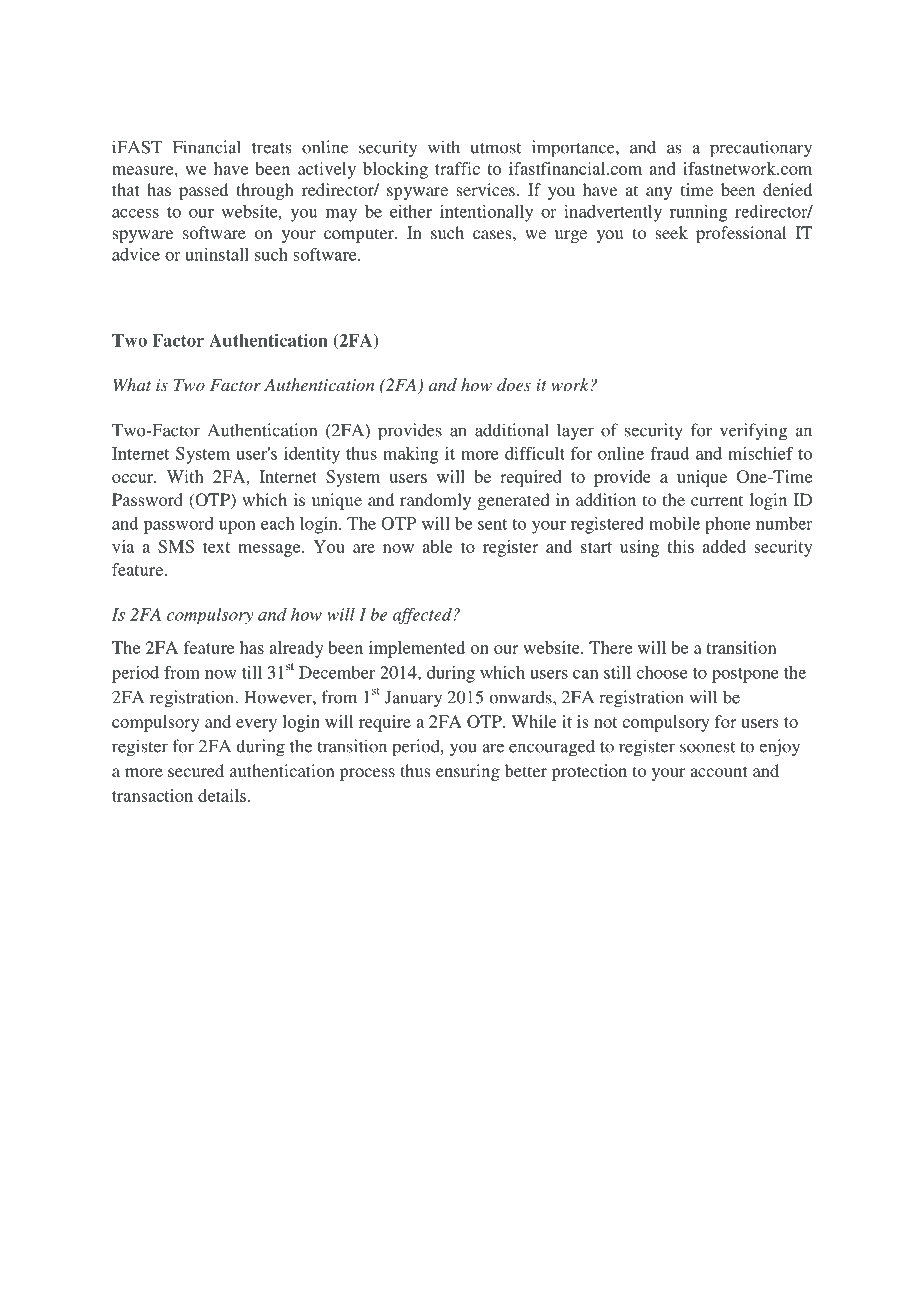 The width and height of the screenshot is (924, 1308). Describe the element at coordinates (457, 168) in the screenshot. I see `traffic` at that location.
